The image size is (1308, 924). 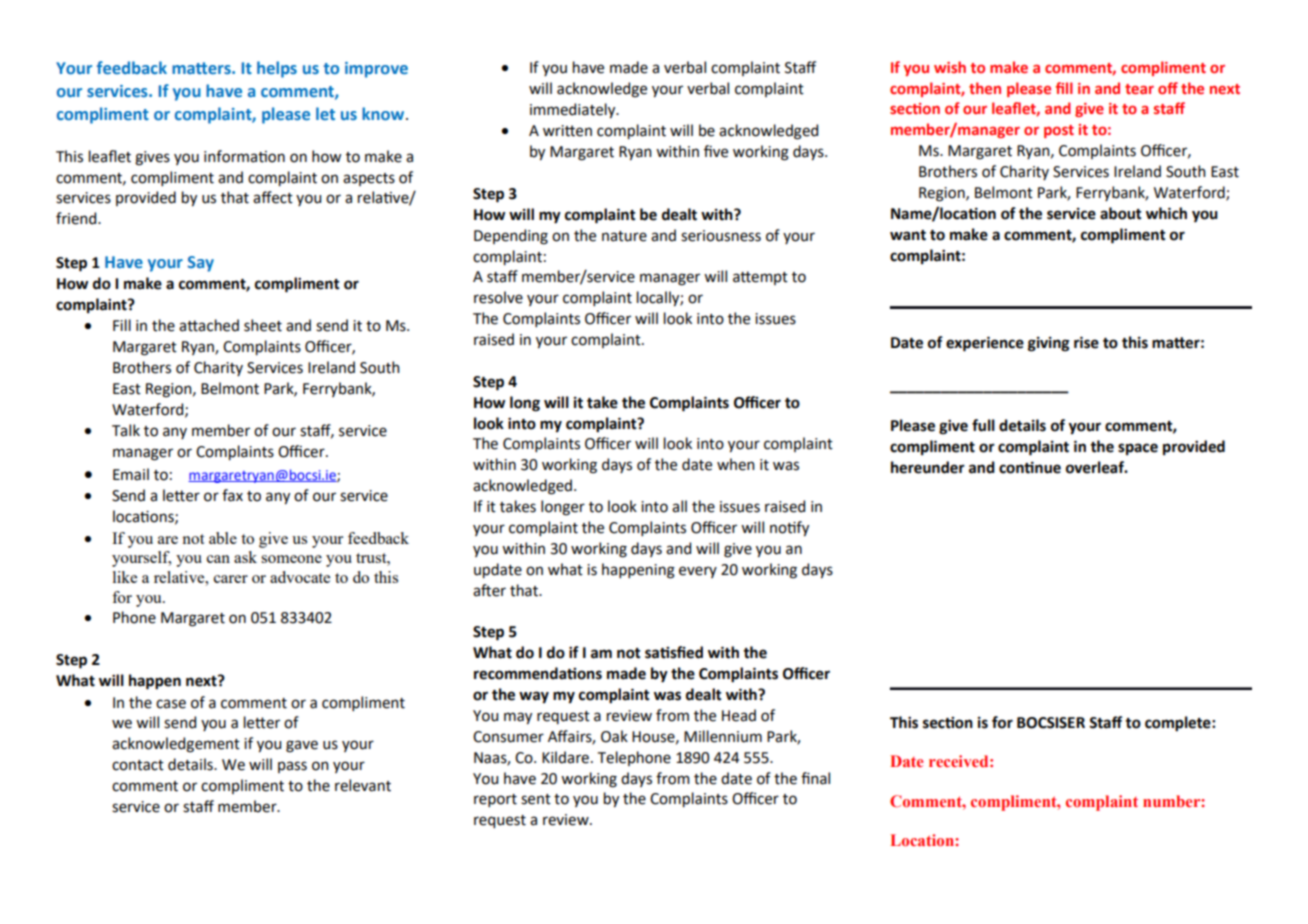 What do you see at coordinates (698, 572) in the page?
I see `every` at bounding box center [698, 572].
